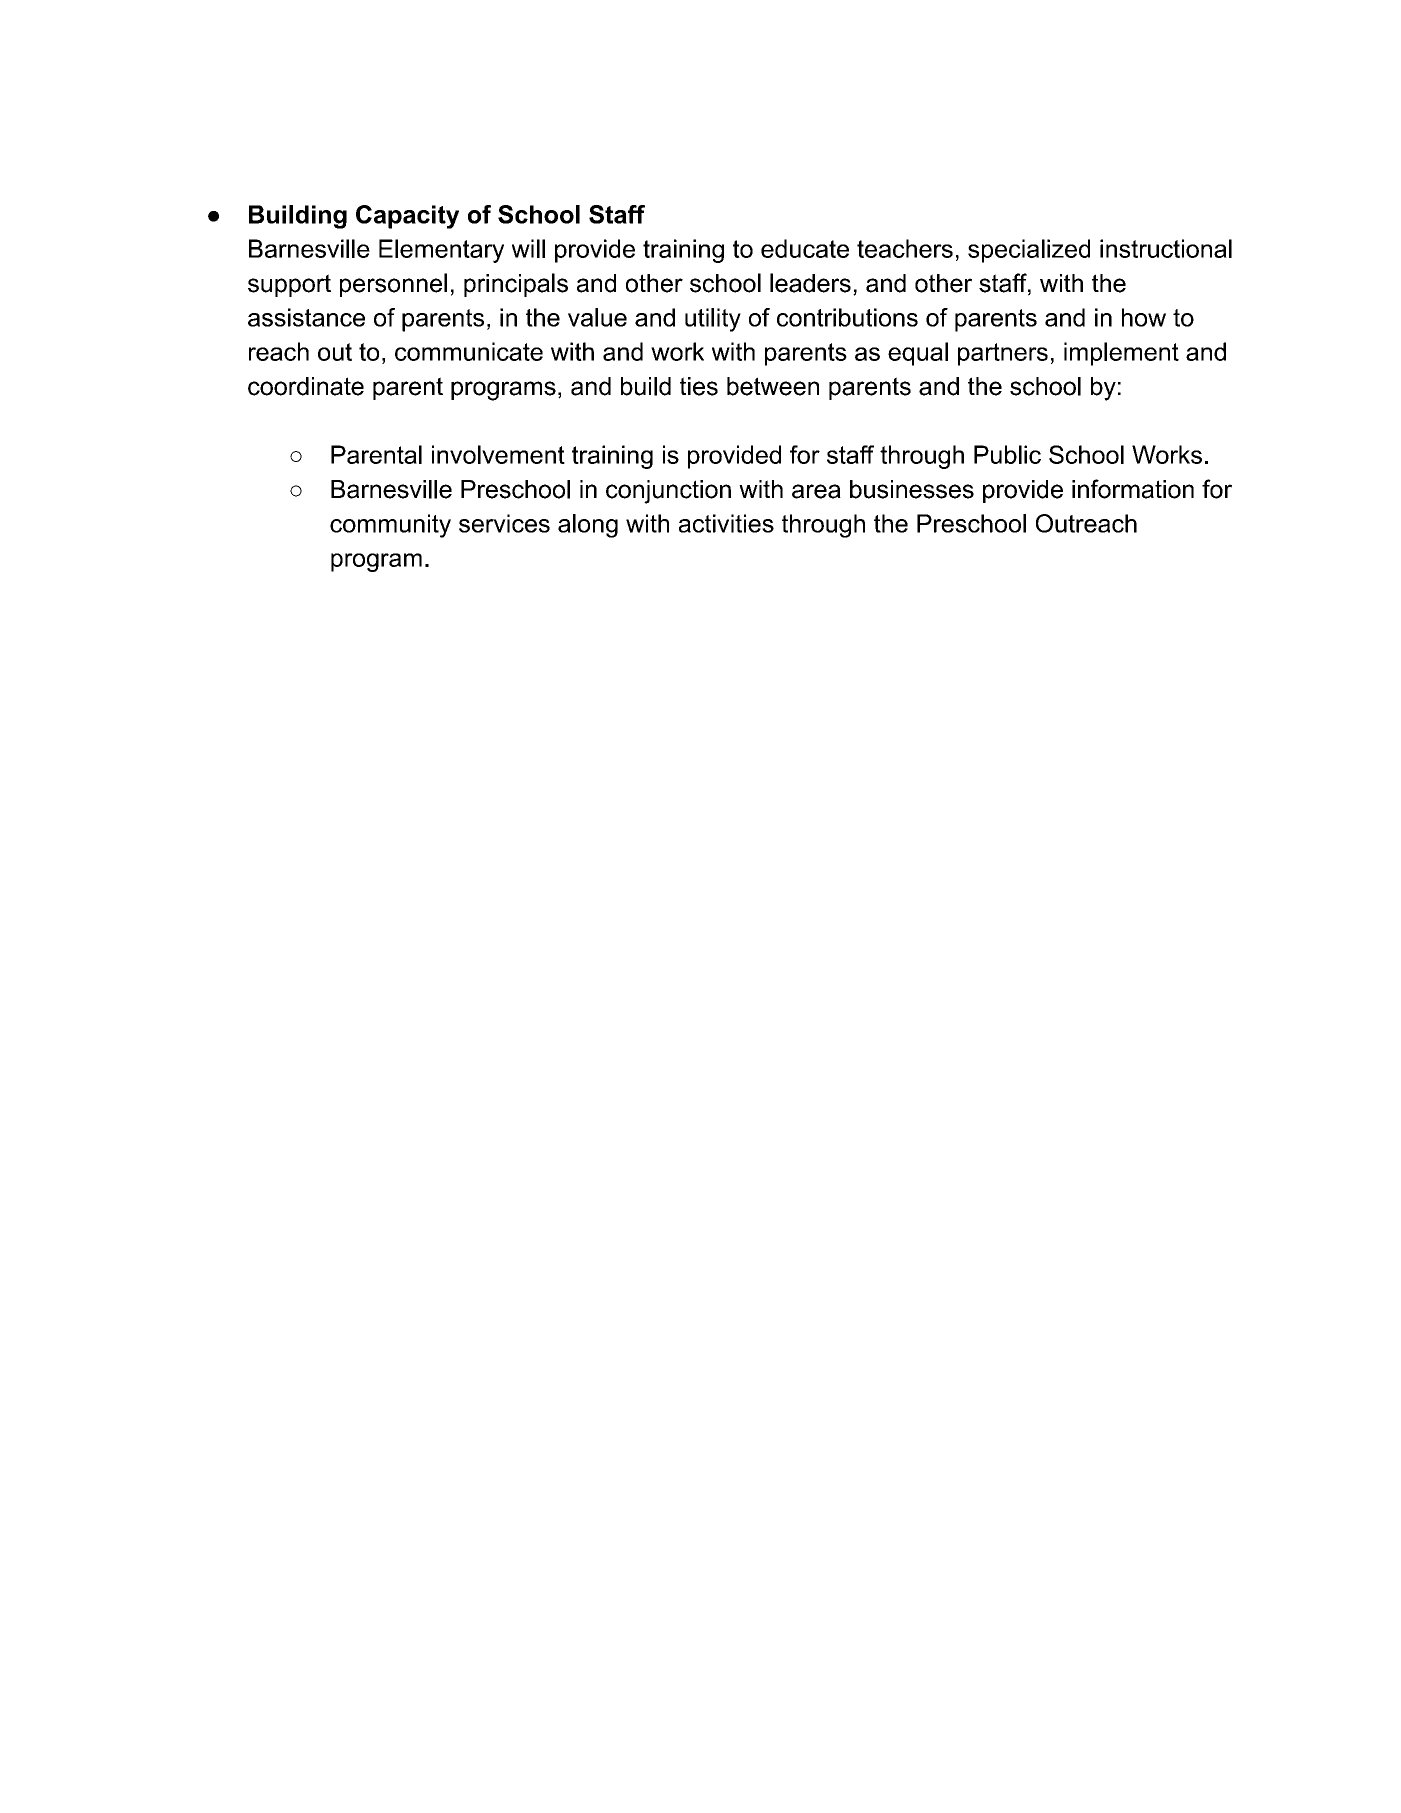 Image resolution: width=1401 pixels, height=1813 pixels. I want to click on between, so click(773, 386).
